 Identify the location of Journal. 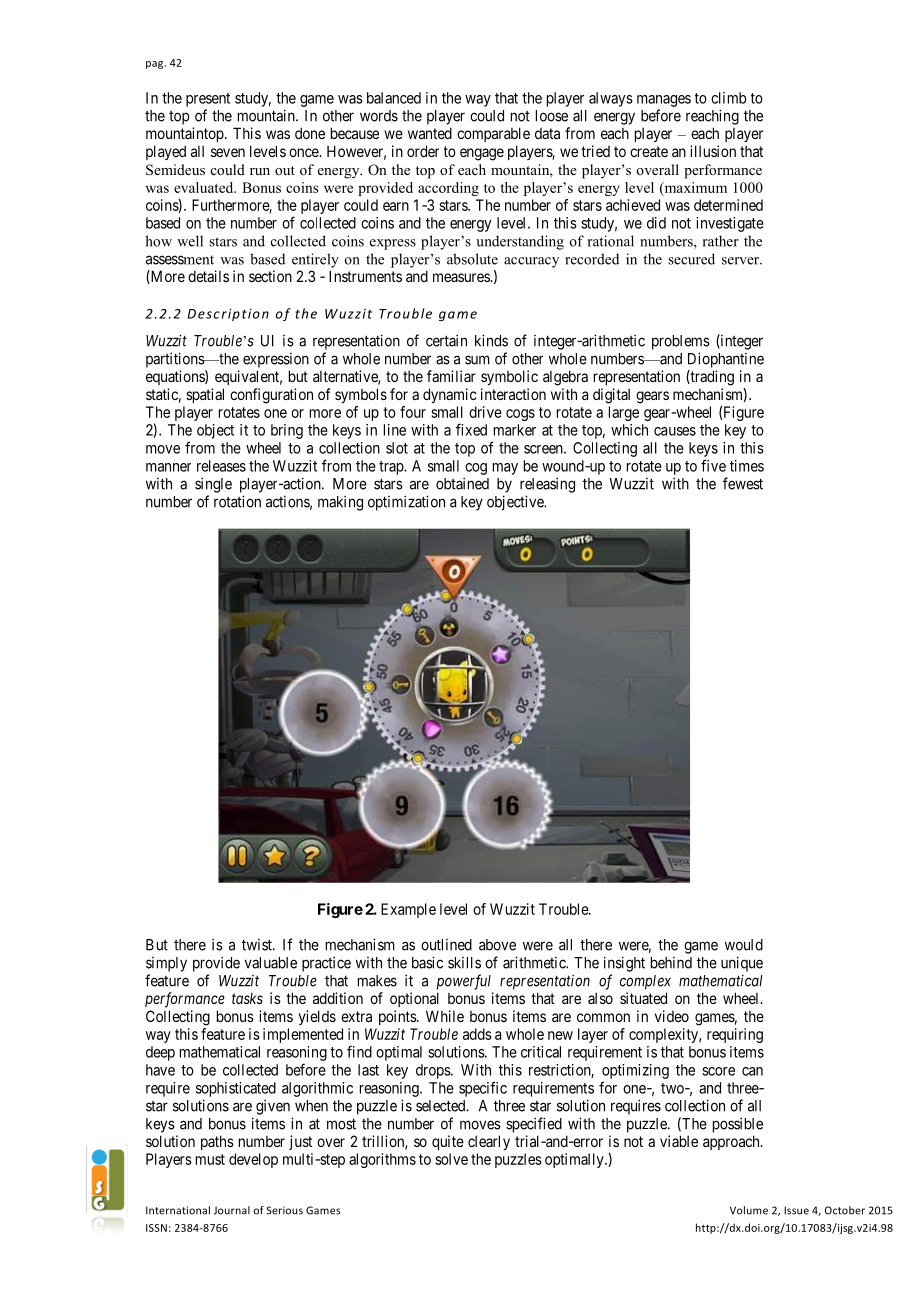
(232, 1210).
